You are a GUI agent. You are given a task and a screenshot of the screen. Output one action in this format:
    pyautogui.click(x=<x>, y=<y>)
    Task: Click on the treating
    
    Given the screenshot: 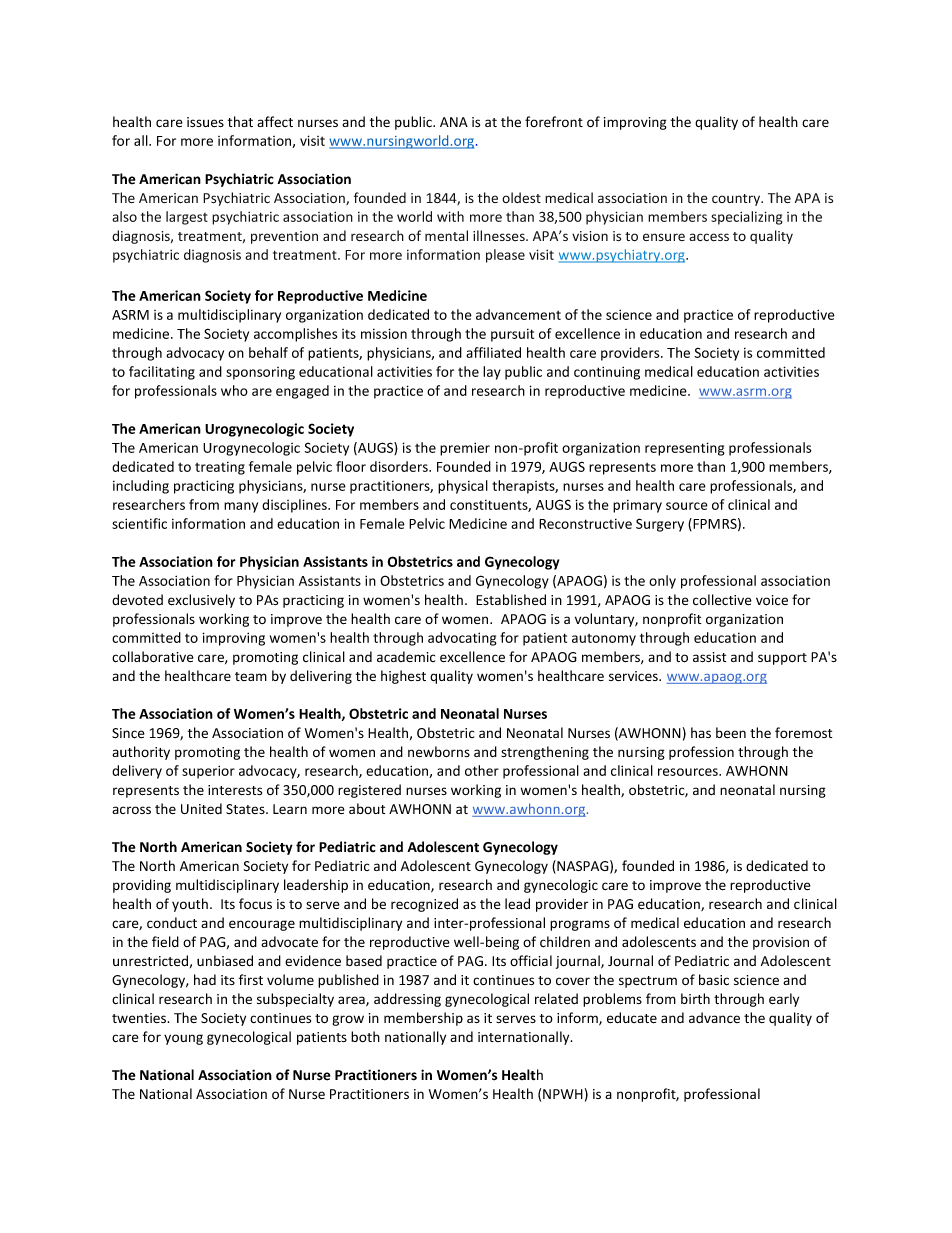 What is the action you would take?
    pyautogui.click(x=220, y=468)
